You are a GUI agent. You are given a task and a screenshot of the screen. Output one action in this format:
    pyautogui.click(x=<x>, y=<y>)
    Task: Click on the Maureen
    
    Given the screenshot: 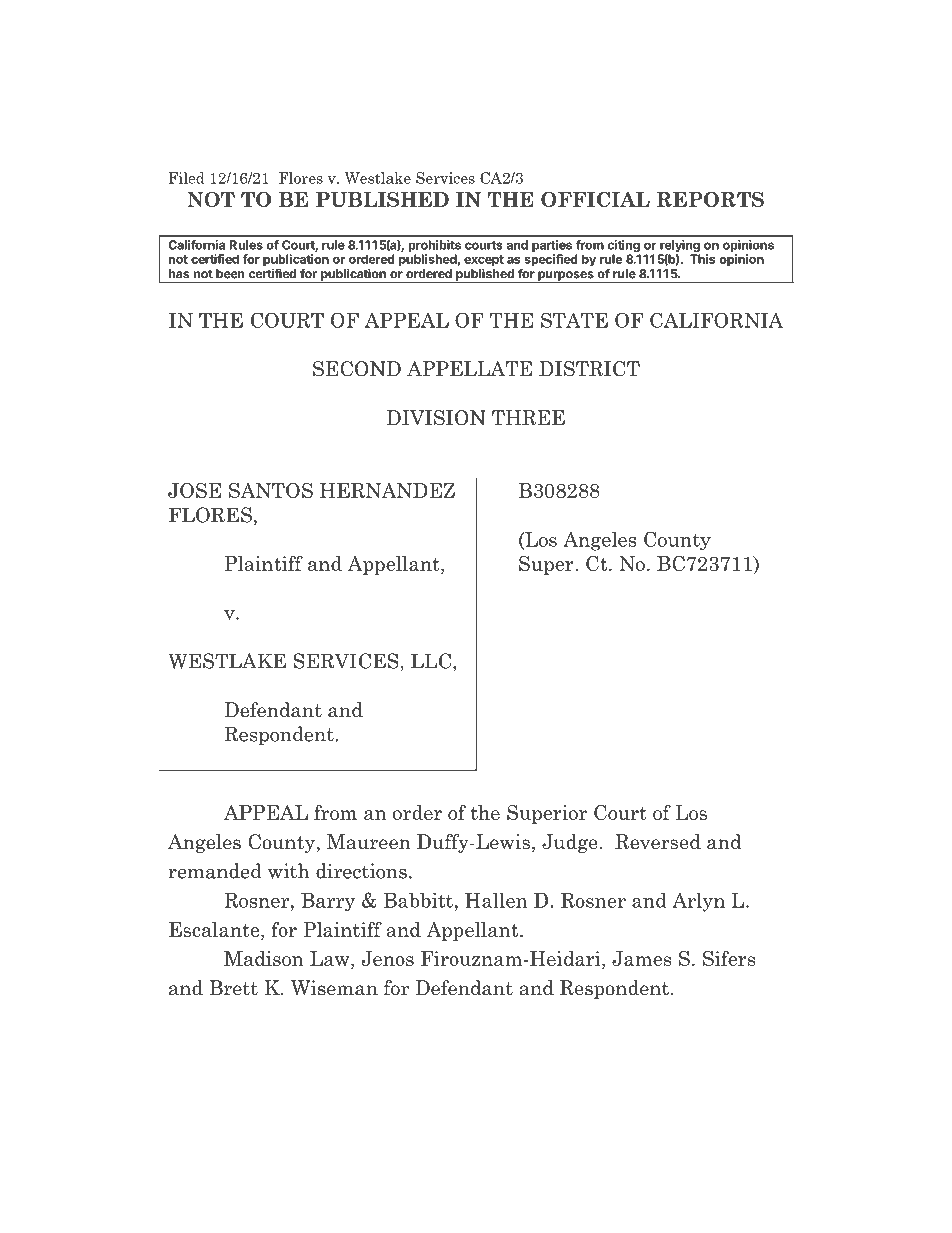 What is the action you would take?
    pyautogui.click(x=369, y=842)
